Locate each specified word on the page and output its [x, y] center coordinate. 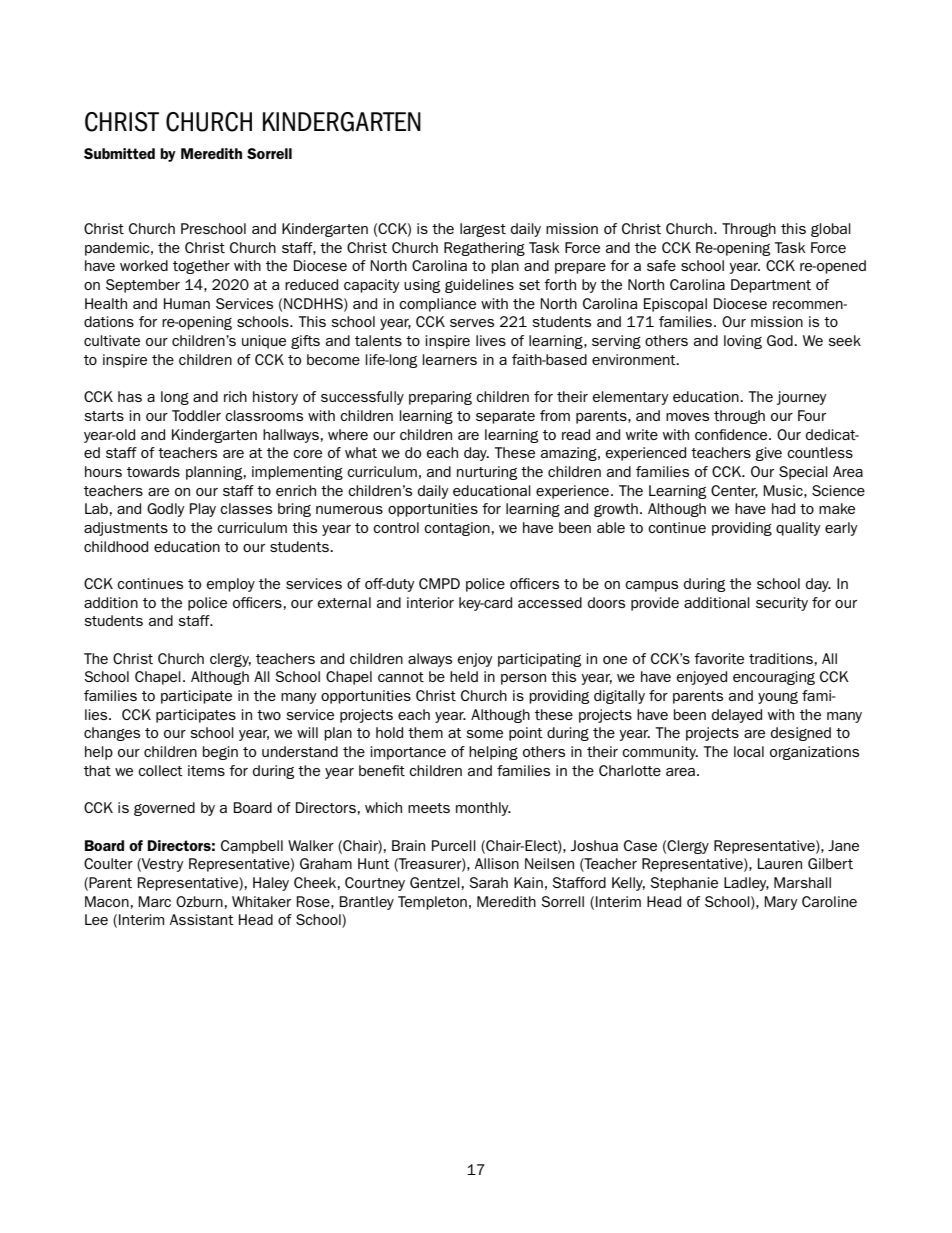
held [464, 676]
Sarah [488, 882]
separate [505, 417]
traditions [781, 658]
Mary [781, 903]
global [831, 230]
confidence [732, 434]
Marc [154, 901]
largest [483, 230]
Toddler [196, 415]
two [269, 715]
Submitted [119, 153]
